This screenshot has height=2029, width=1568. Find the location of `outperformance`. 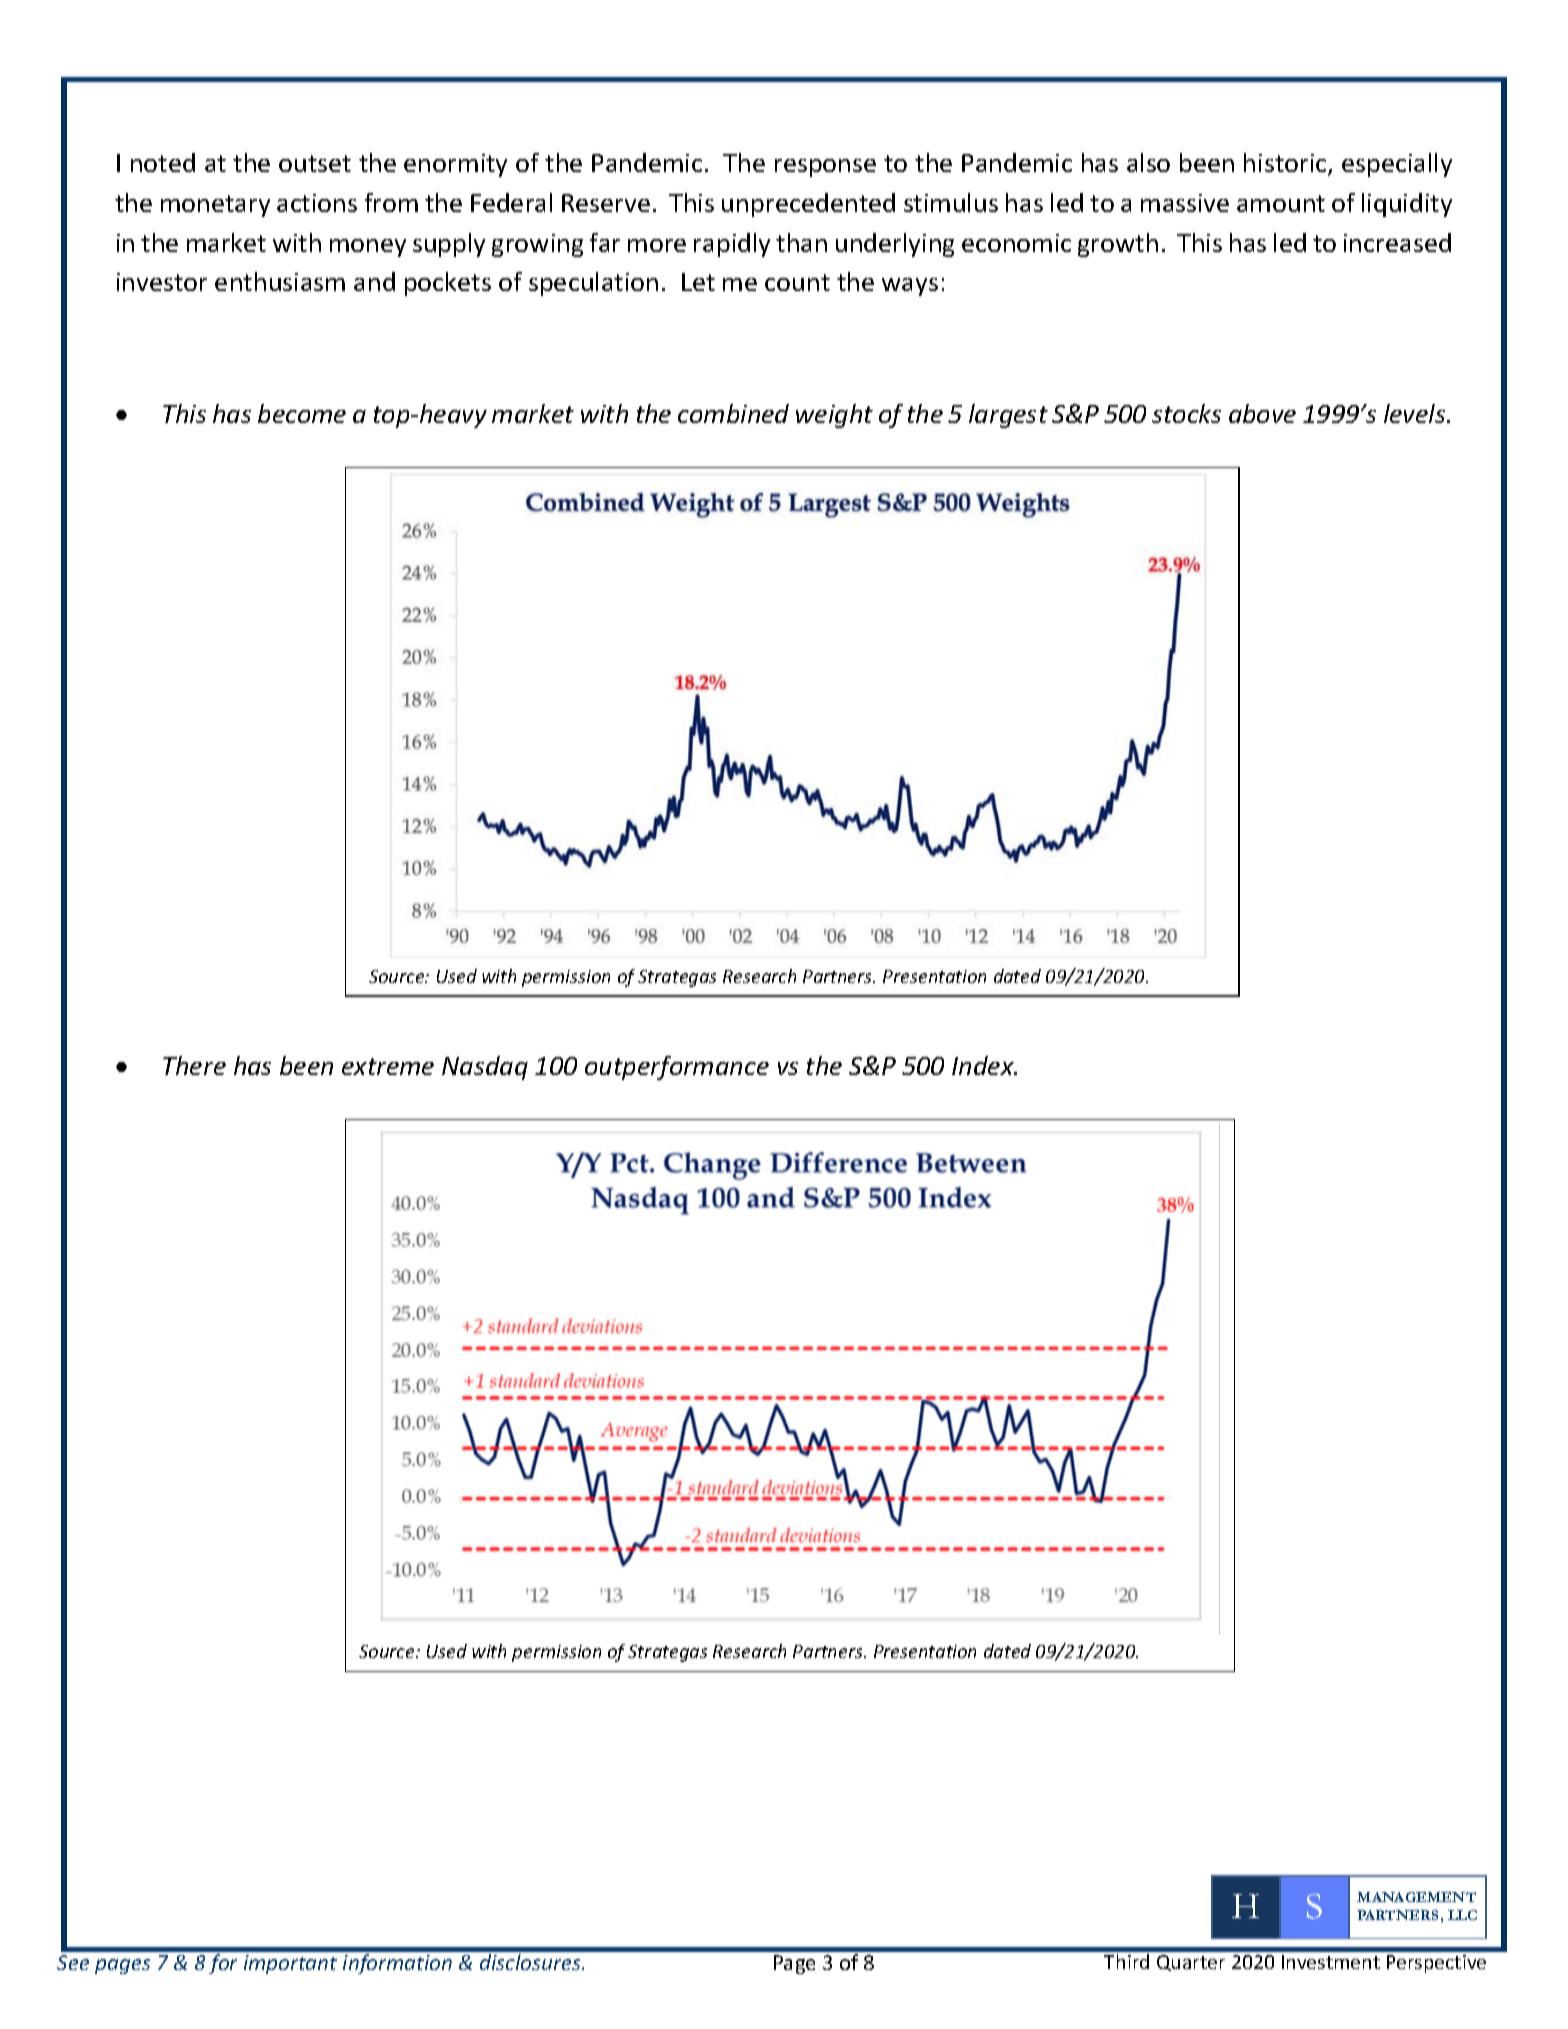

outperformance is located at coordinates (677, 1068).
